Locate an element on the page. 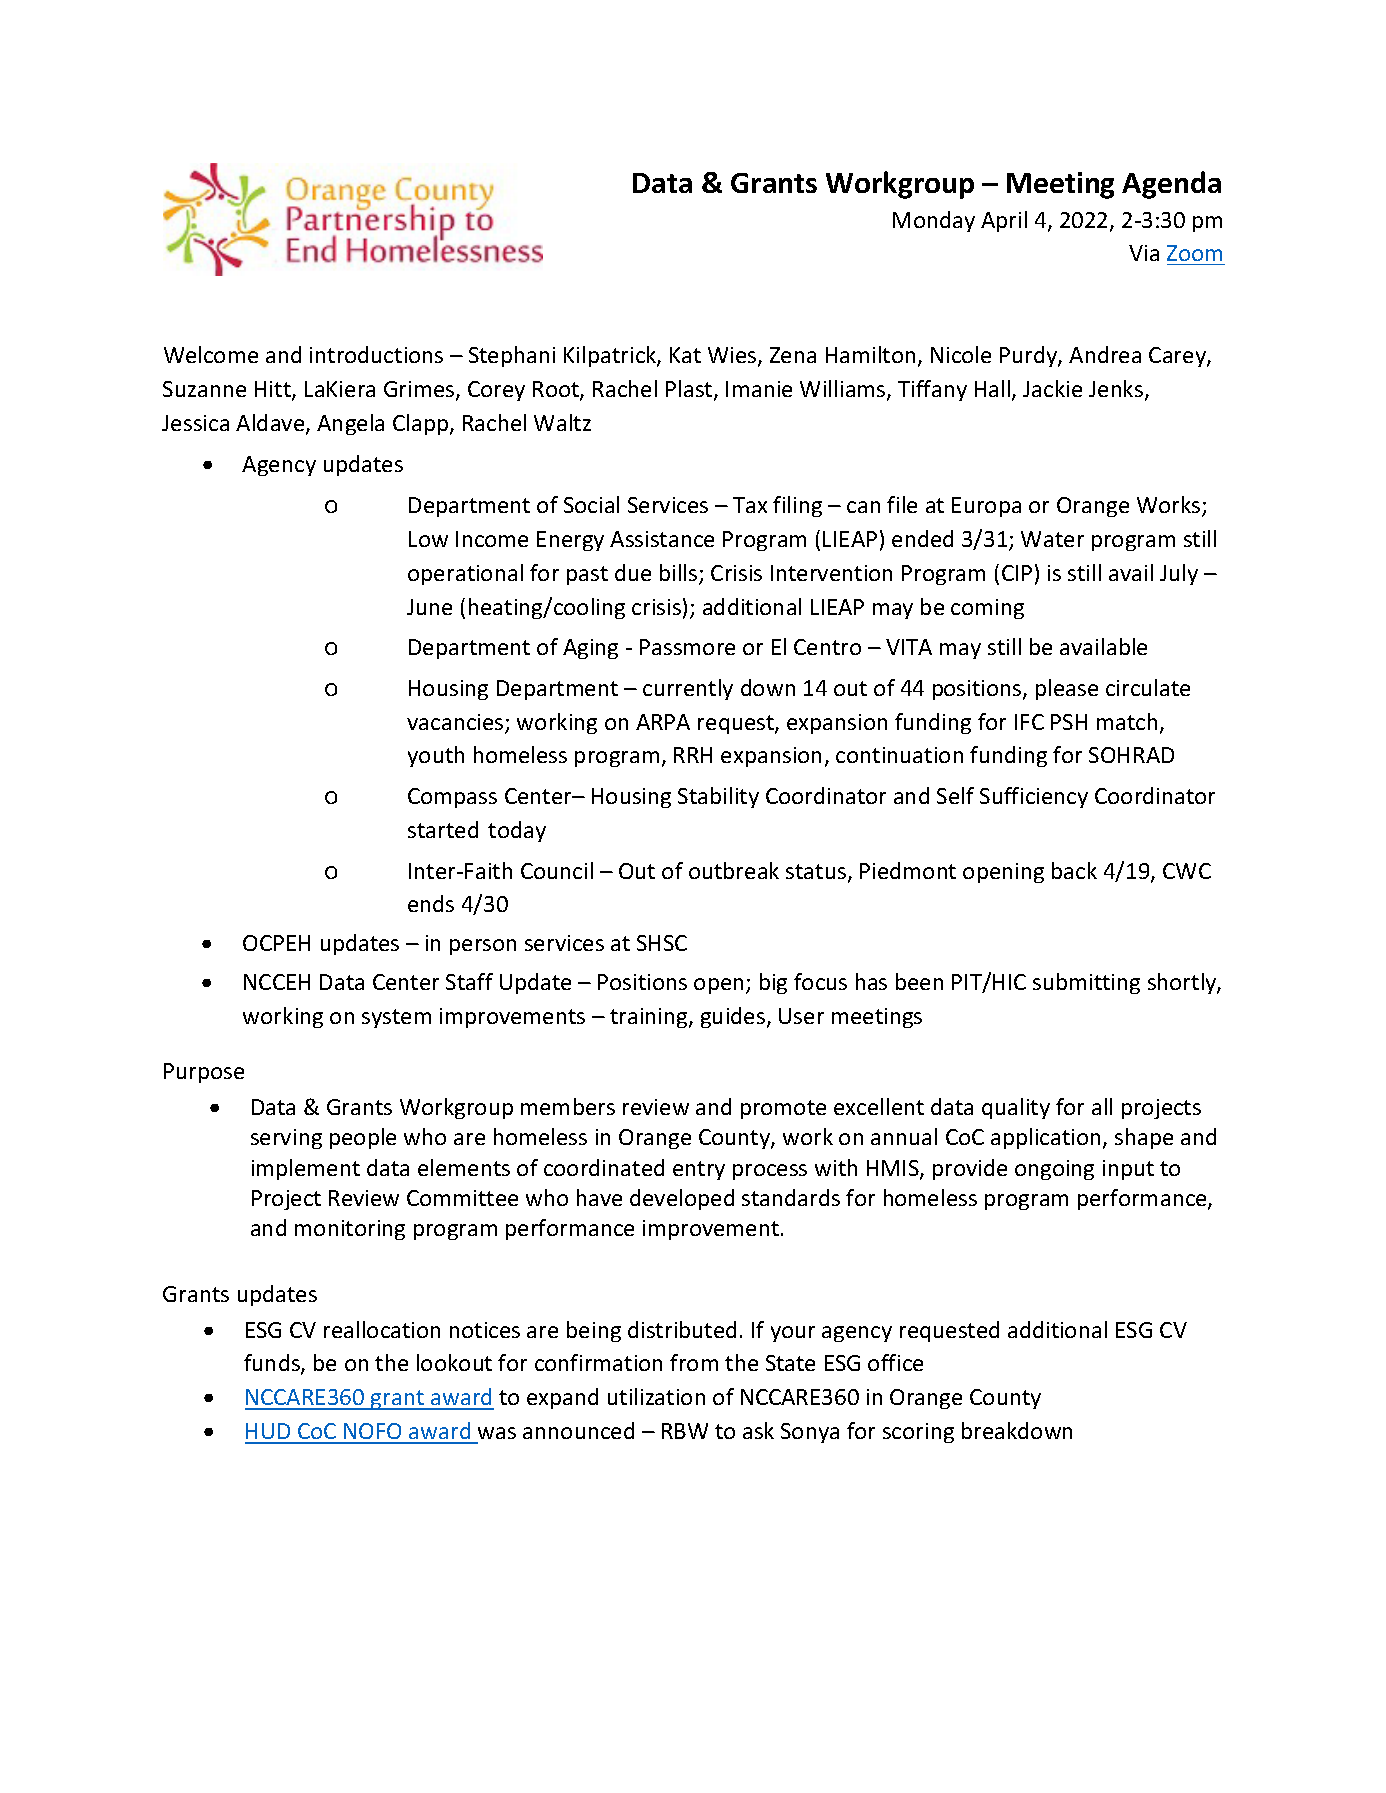 Image resolution: width=1386 pixels, height=1793 pixels. Kat is located at coordinates (685, 355).
